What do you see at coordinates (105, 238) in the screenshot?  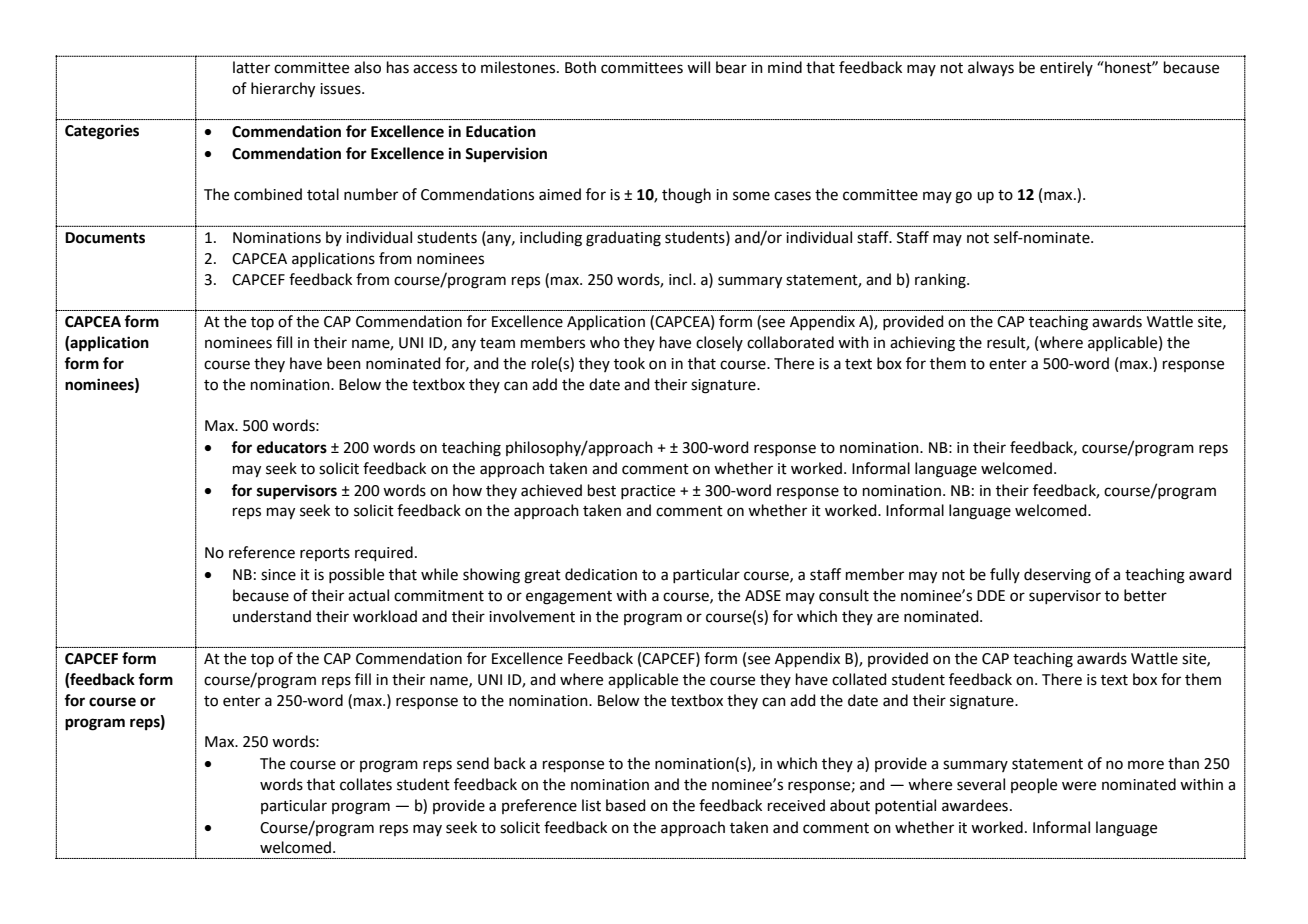 I see `Documents` at bounding box center [105, 238].
